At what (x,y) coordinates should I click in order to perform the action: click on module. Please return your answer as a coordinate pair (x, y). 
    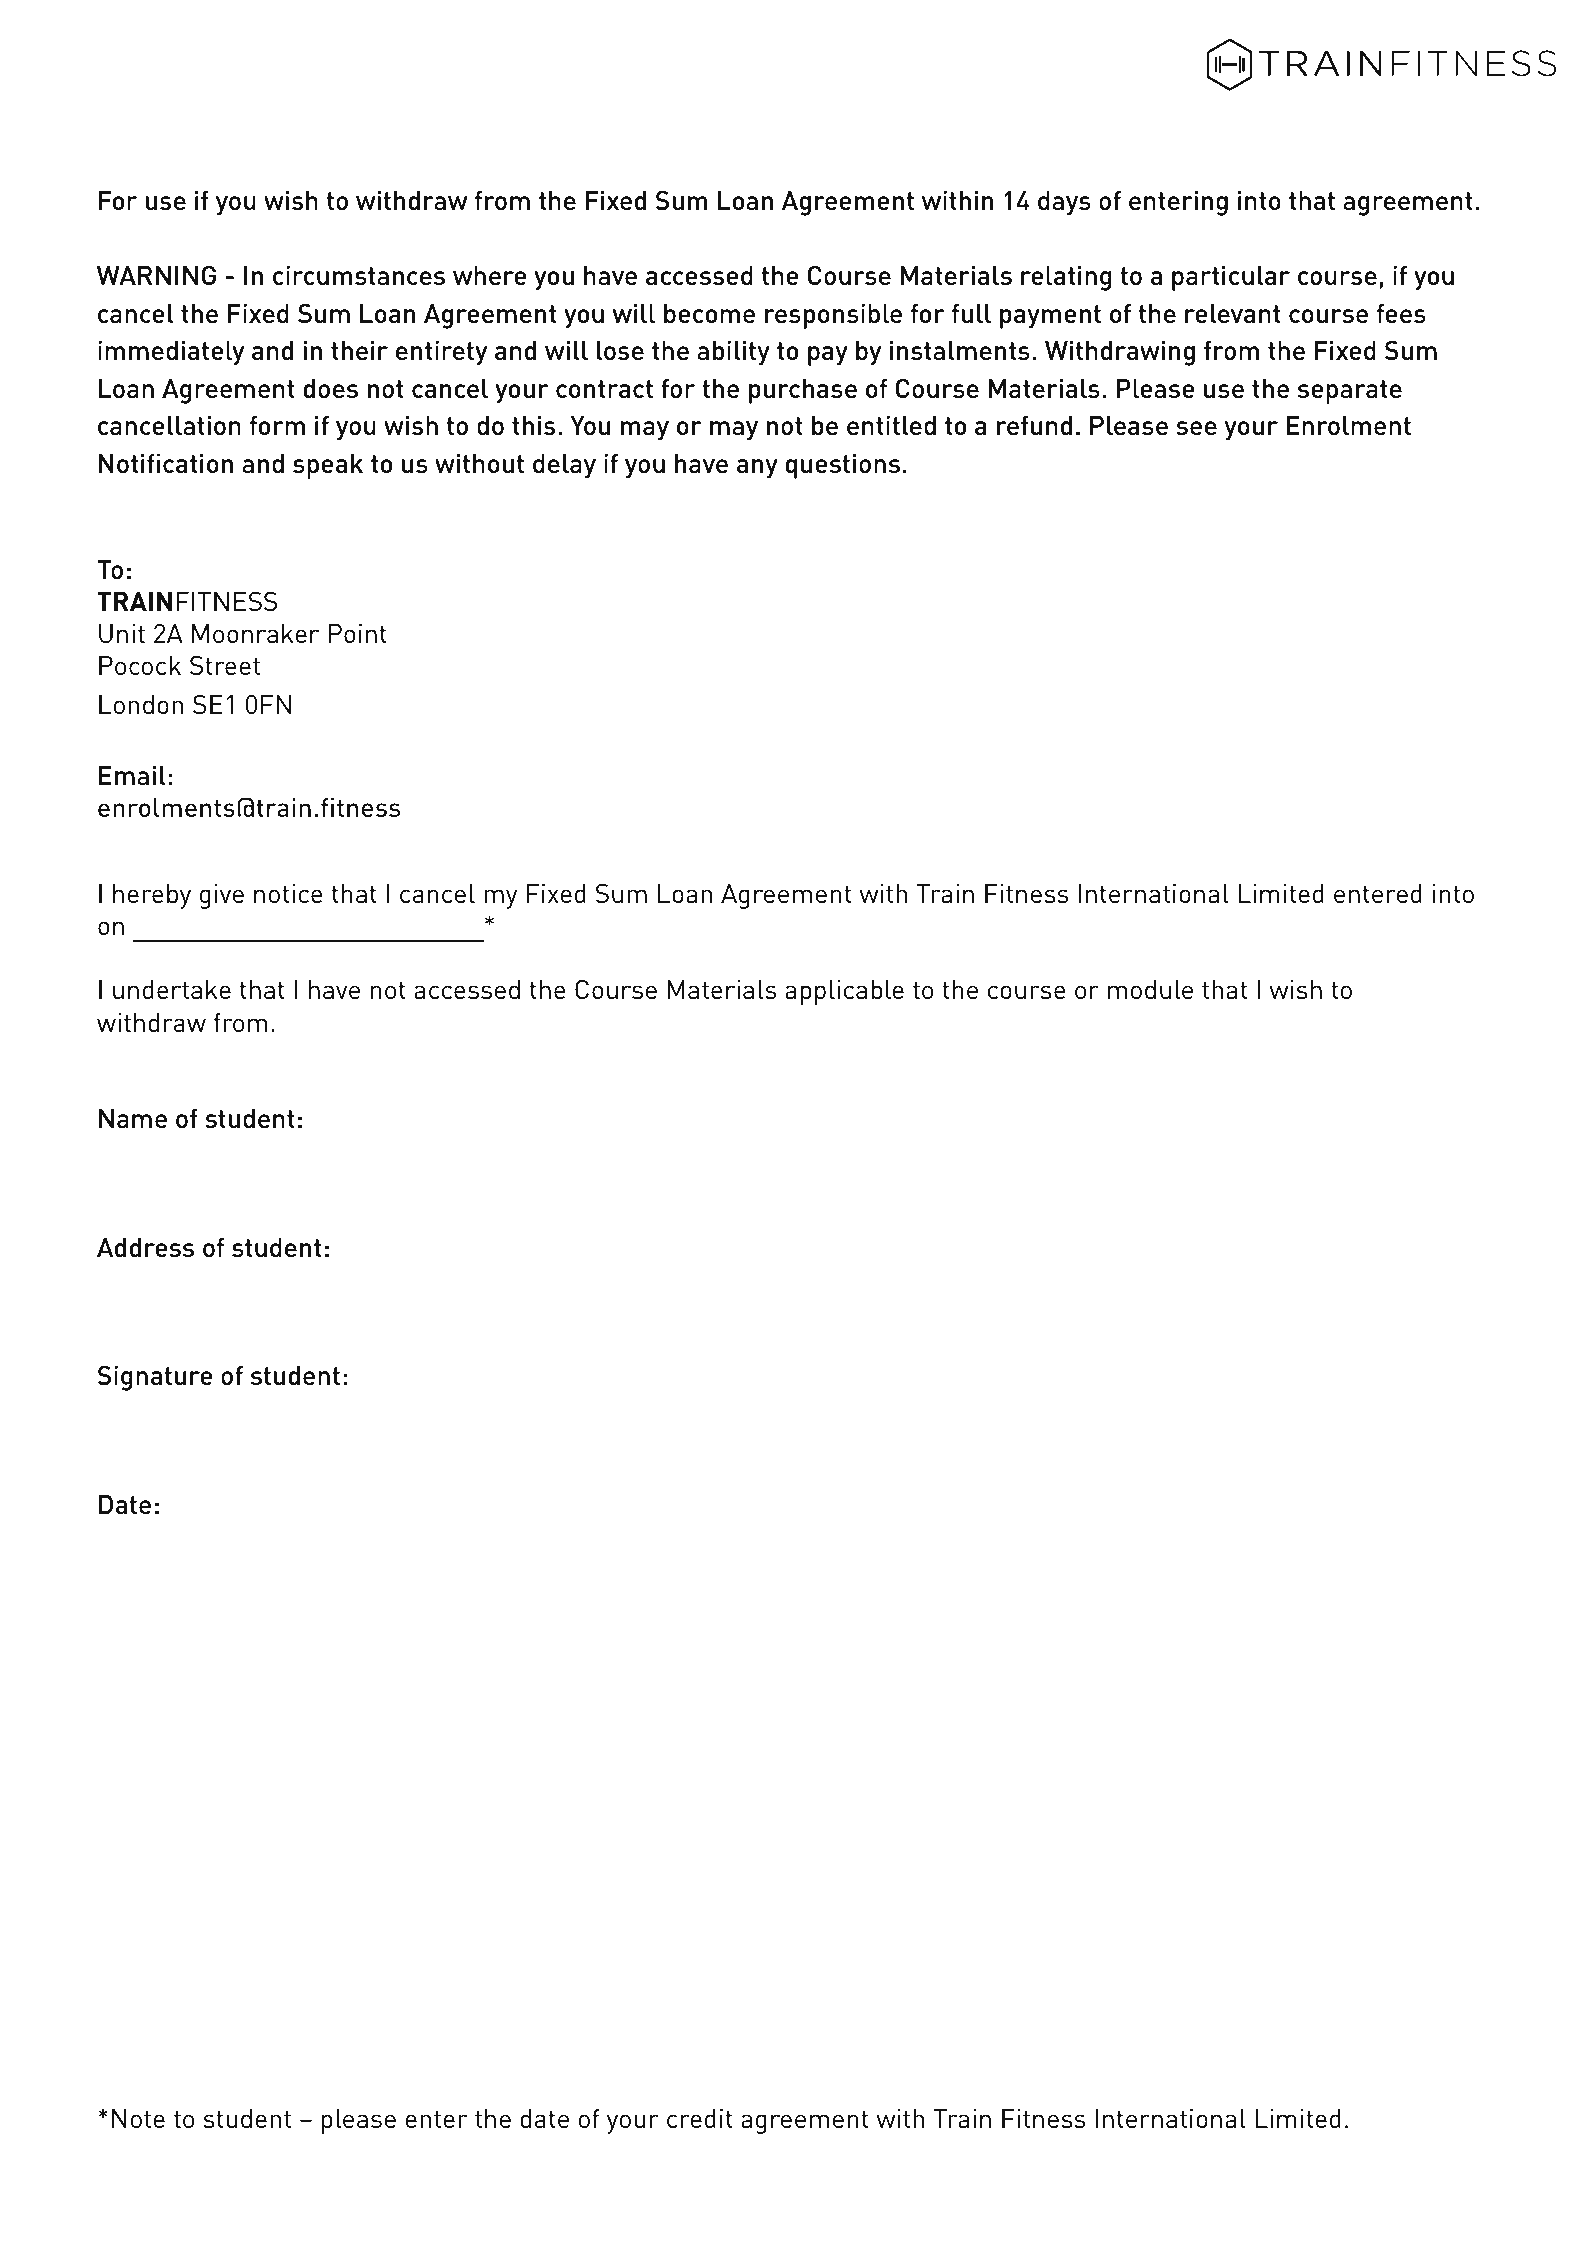
    Looking at the image, I should click on (1150, 989).
